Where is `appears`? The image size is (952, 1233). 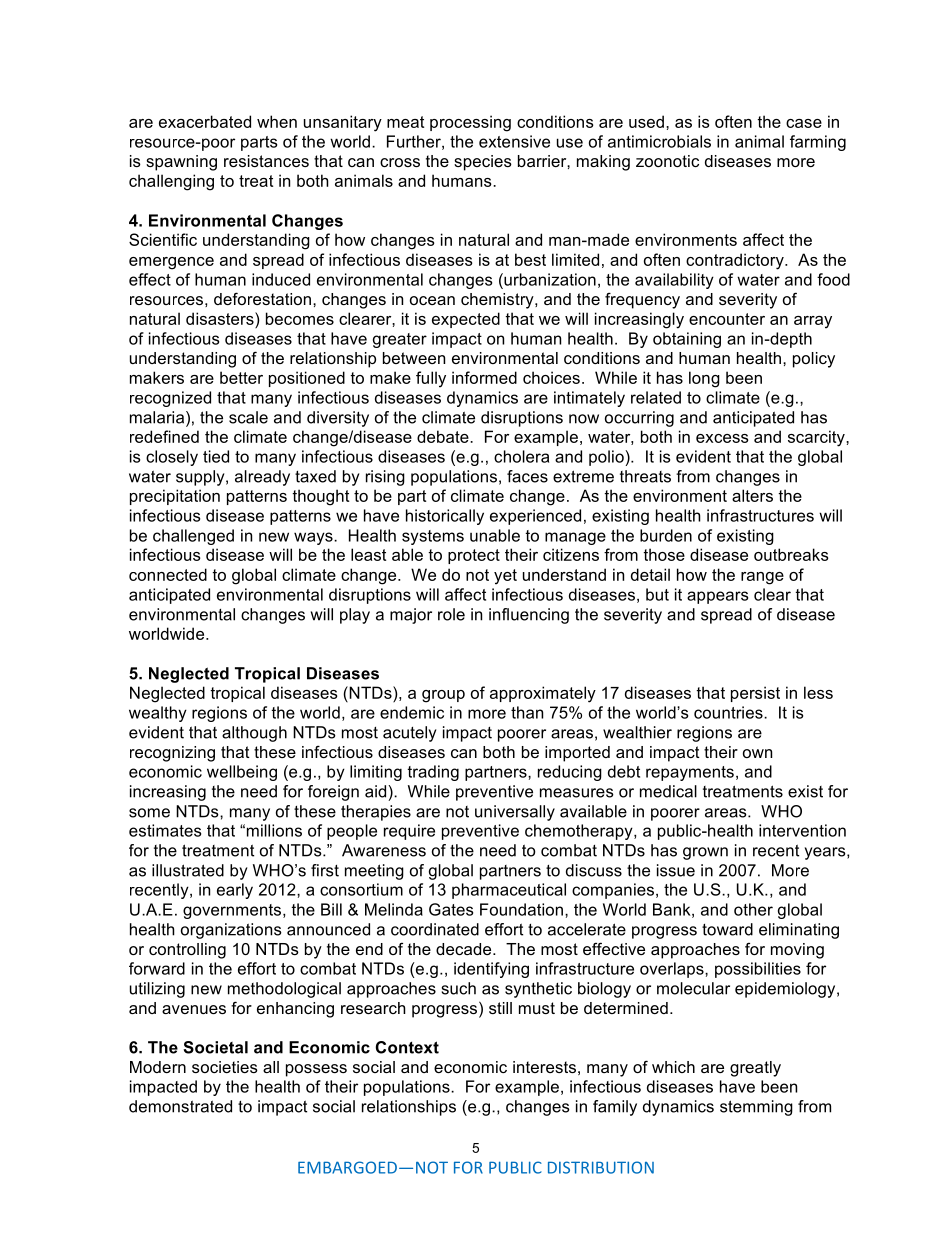
appears is located at coordinates (717, 597).
